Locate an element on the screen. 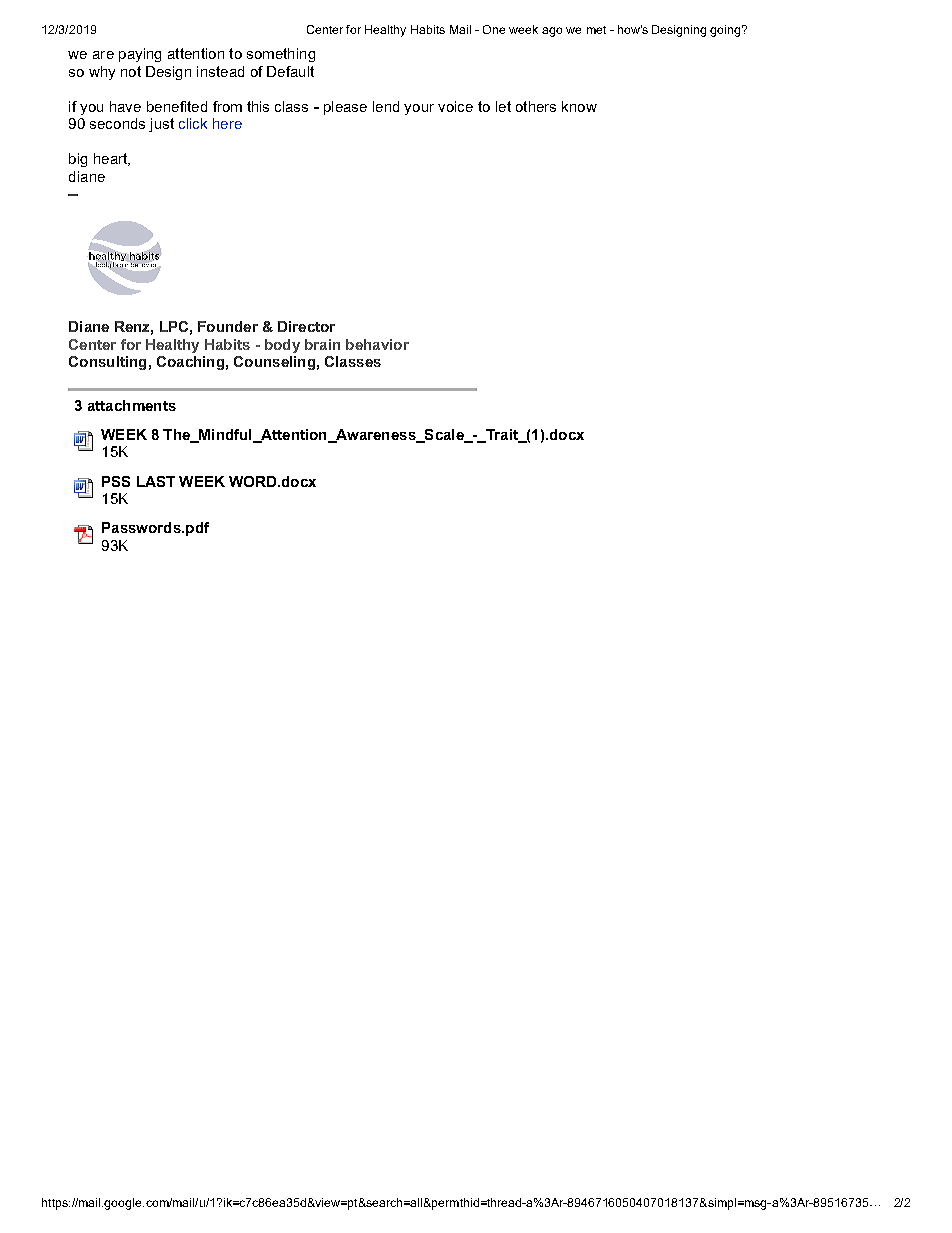 Image resolution: width=952 pixels, height=1233 pixels. One is located at coordinates (494, 29).
